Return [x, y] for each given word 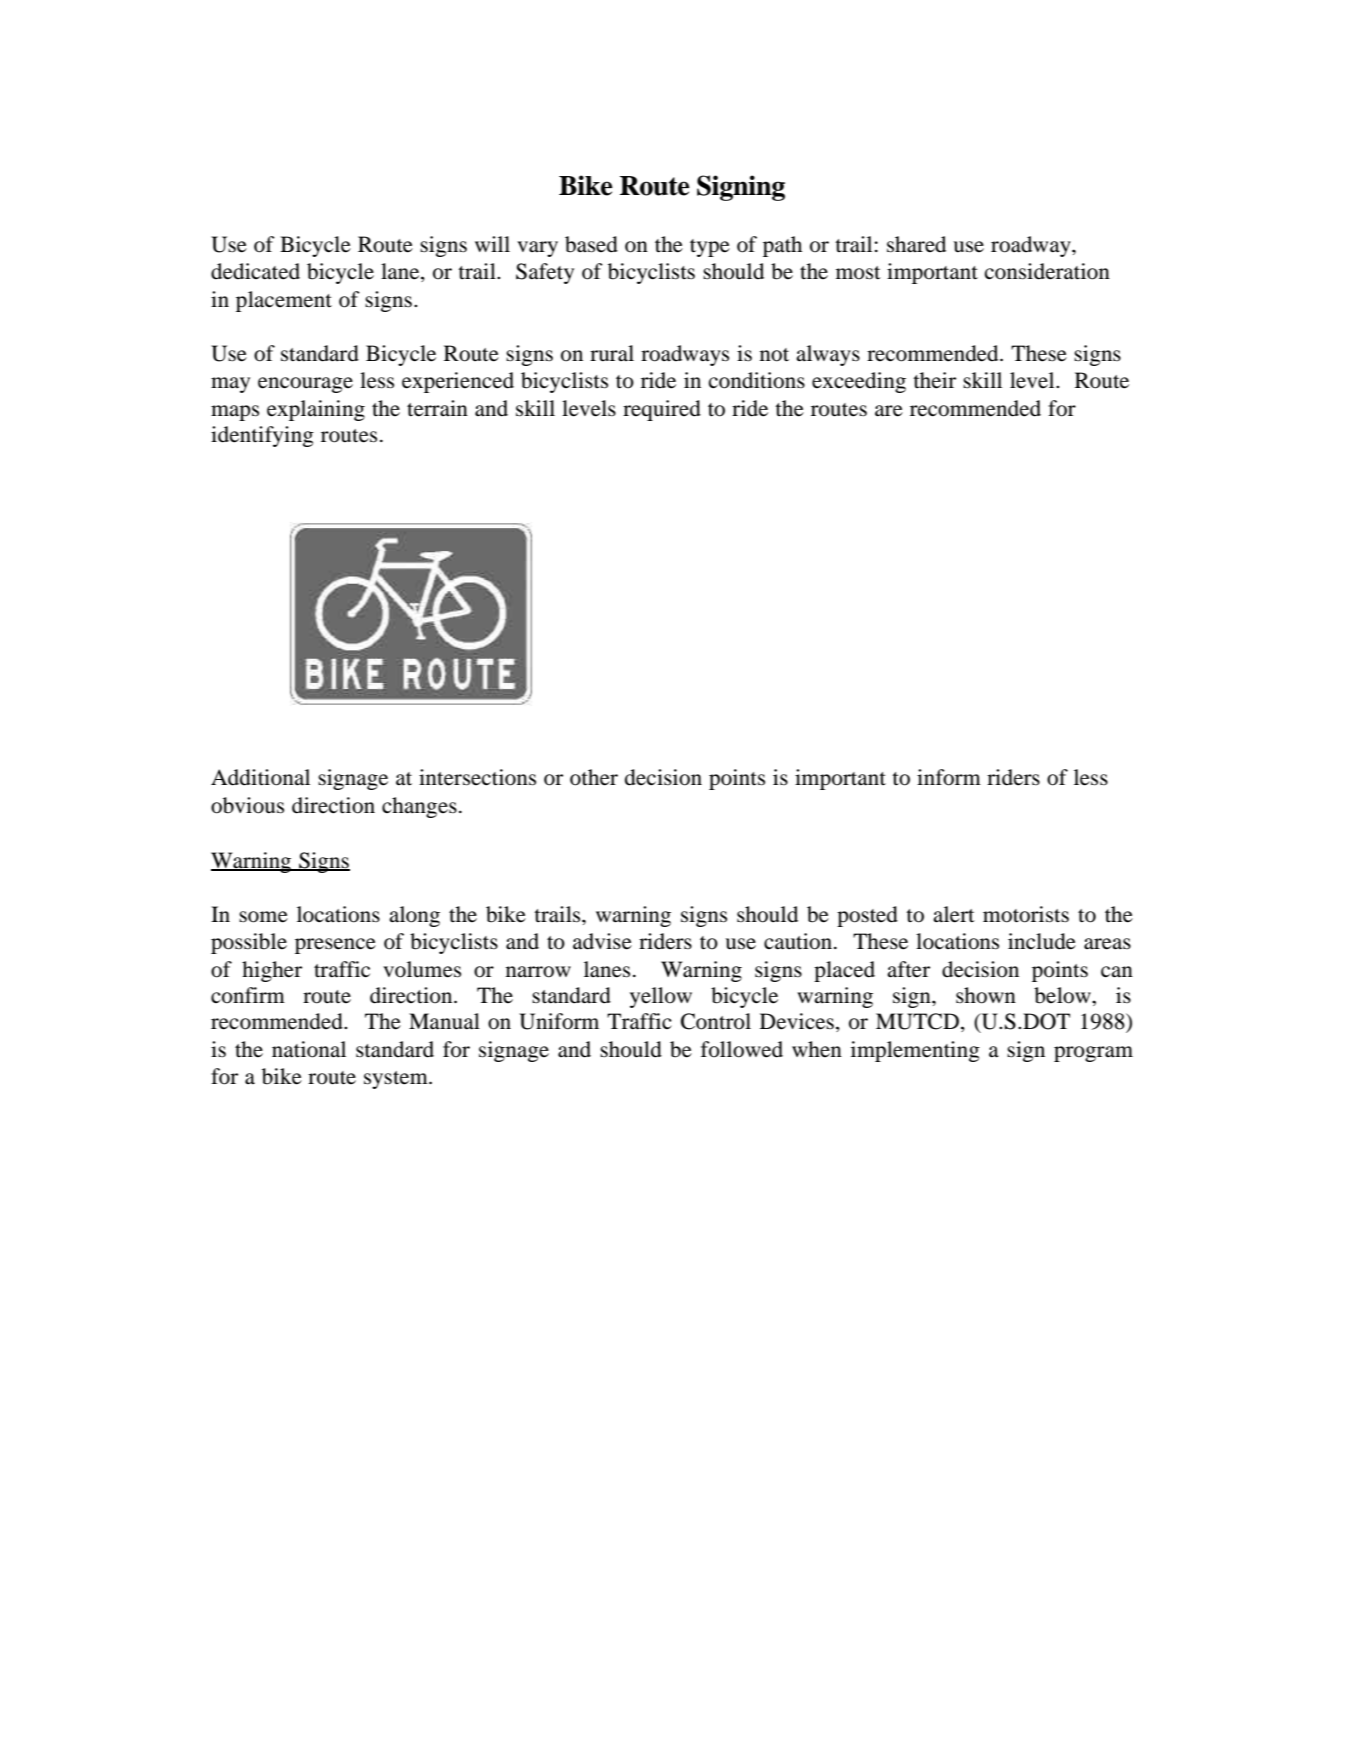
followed [742, 1049]
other [594, 777]
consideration [1047, 271]
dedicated [255, 271]
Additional [260, 777]
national [309, 1049]
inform [949, 777]
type [710, 248]
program [1093, 1054]
